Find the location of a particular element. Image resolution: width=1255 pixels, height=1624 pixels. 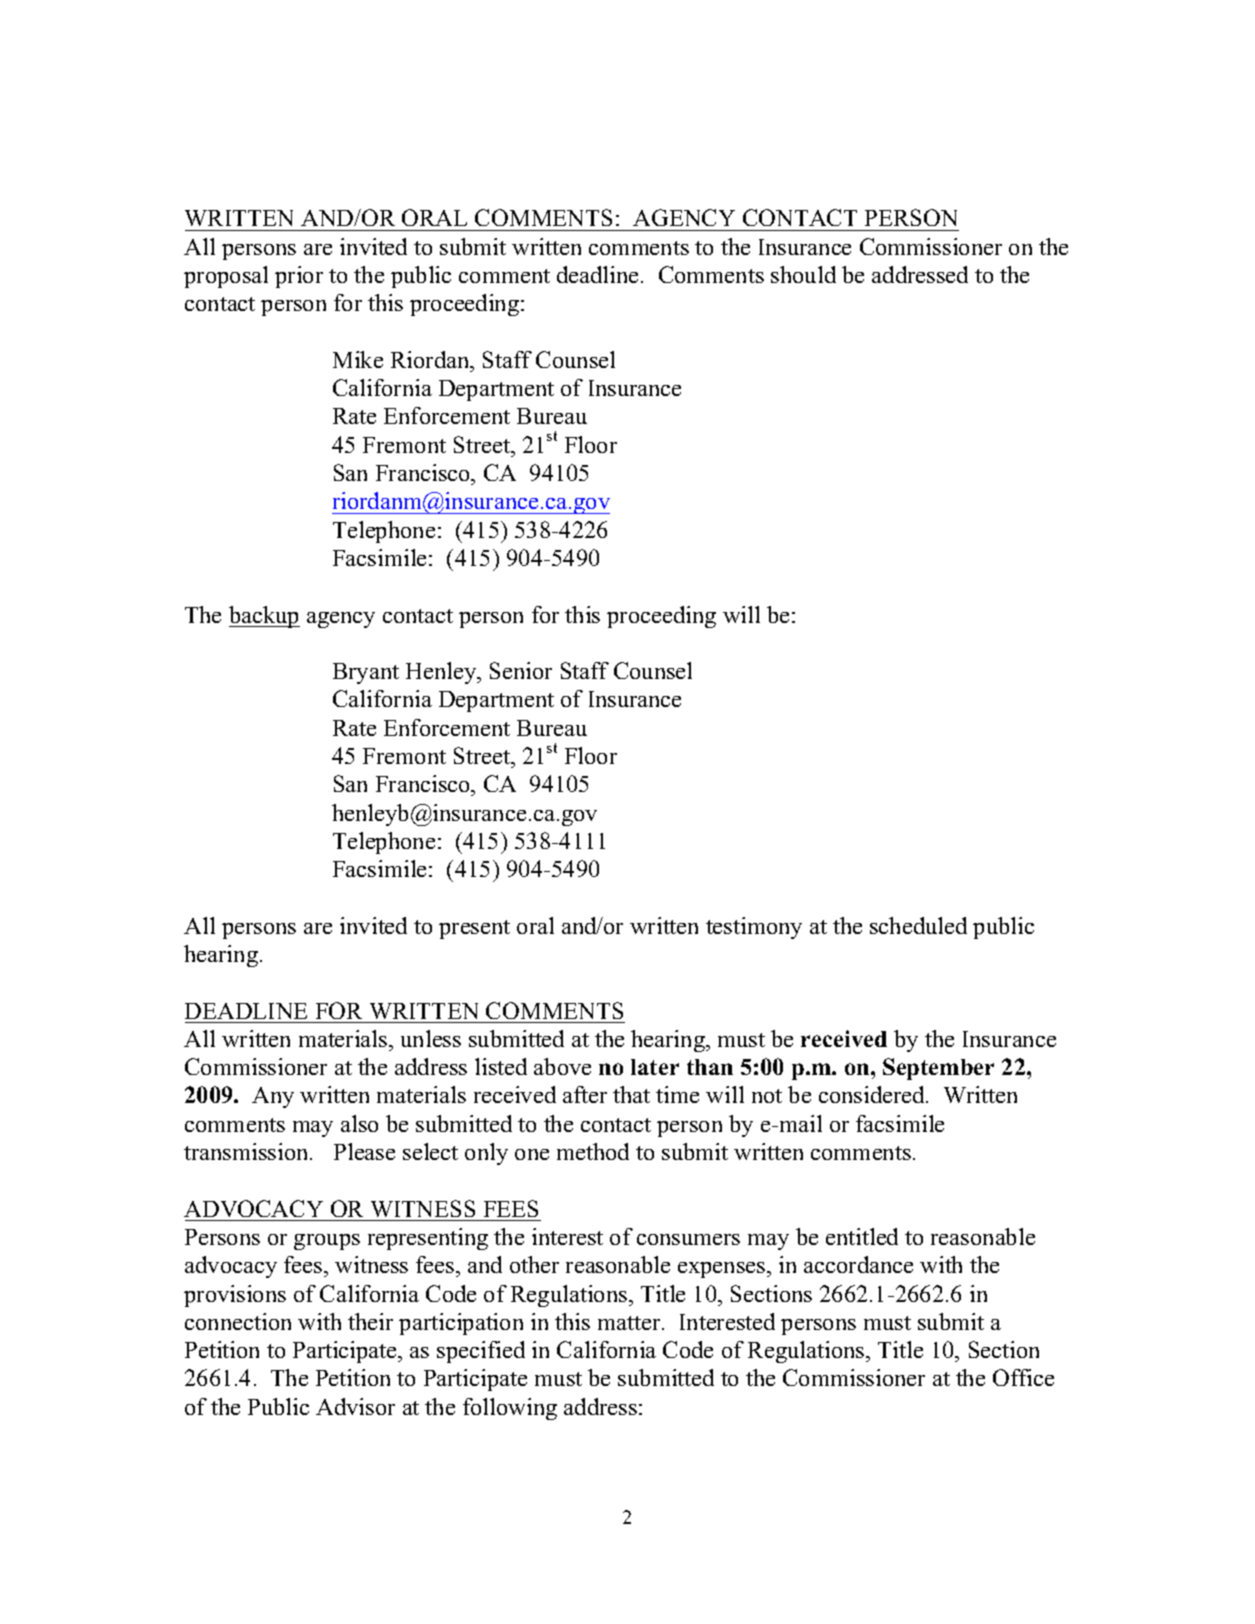

matter is located at coordinates (630, 1323).
